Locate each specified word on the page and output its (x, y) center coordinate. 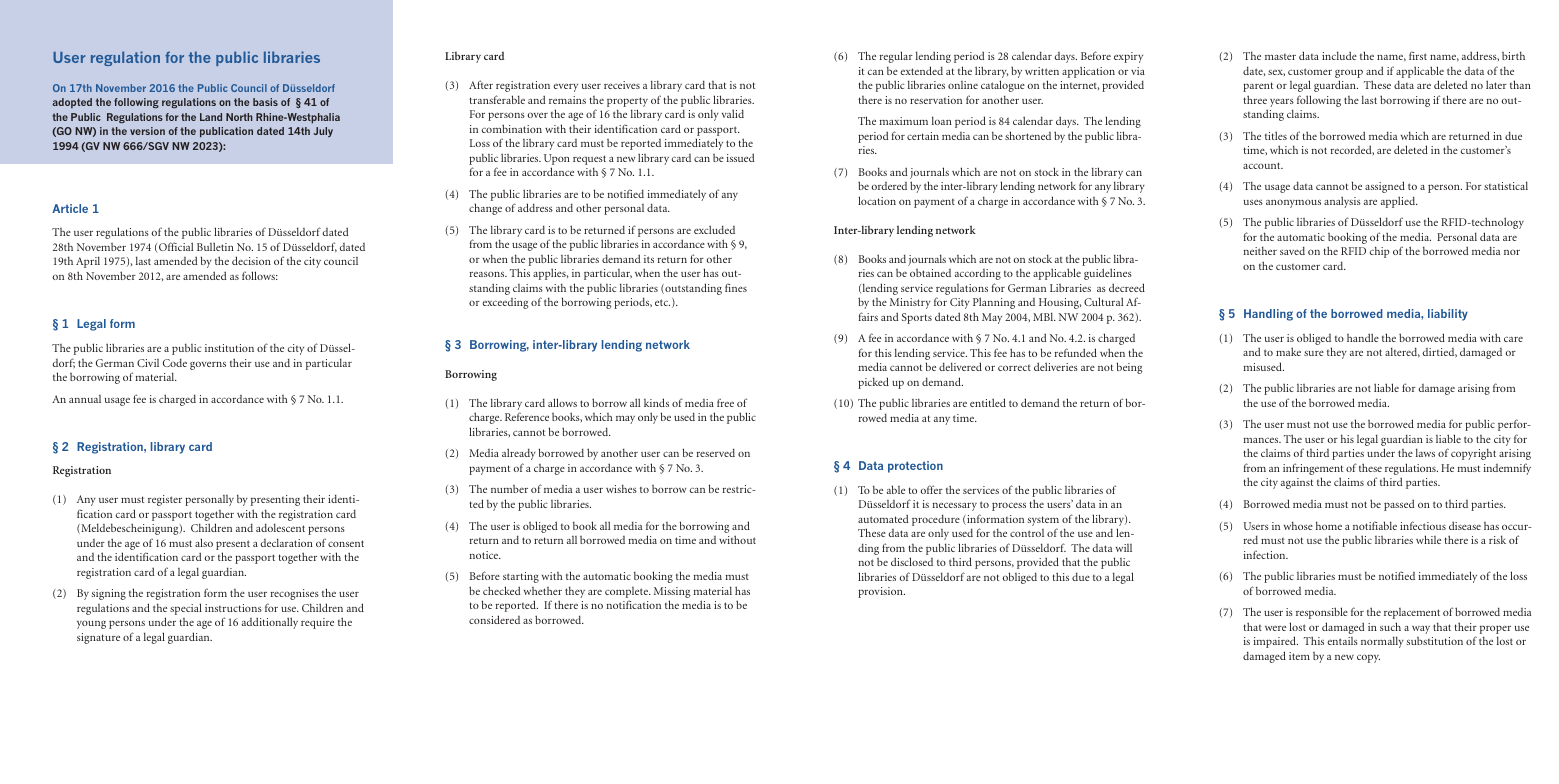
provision (881, 592)
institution (229, 348)
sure (1314, 353)
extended (921, 70)
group (1349, 73)
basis (265, 102)
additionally (270, 623)
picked (873, 383)
